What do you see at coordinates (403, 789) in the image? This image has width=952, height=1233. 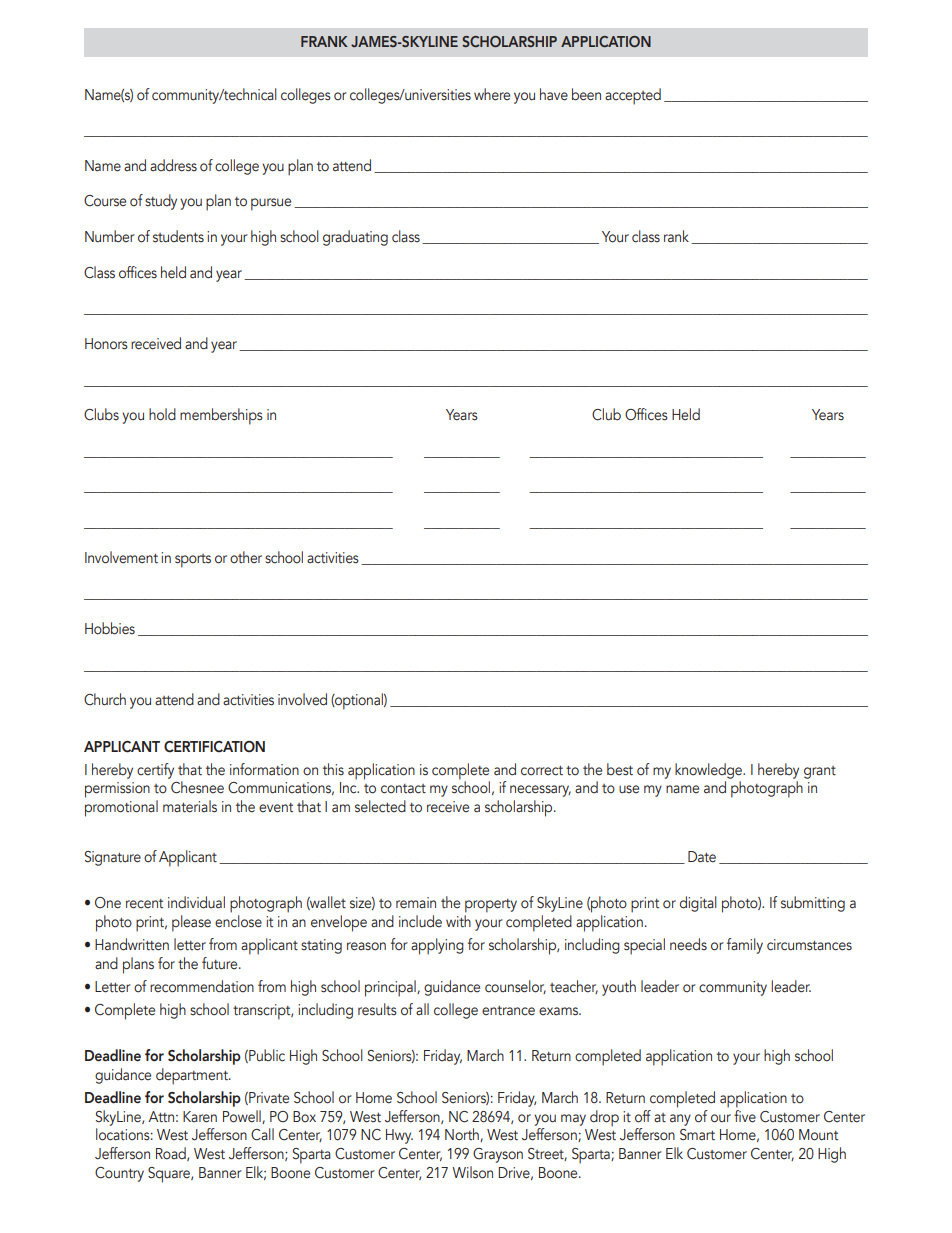 I see `contact` at bounding box center [403, 789].
